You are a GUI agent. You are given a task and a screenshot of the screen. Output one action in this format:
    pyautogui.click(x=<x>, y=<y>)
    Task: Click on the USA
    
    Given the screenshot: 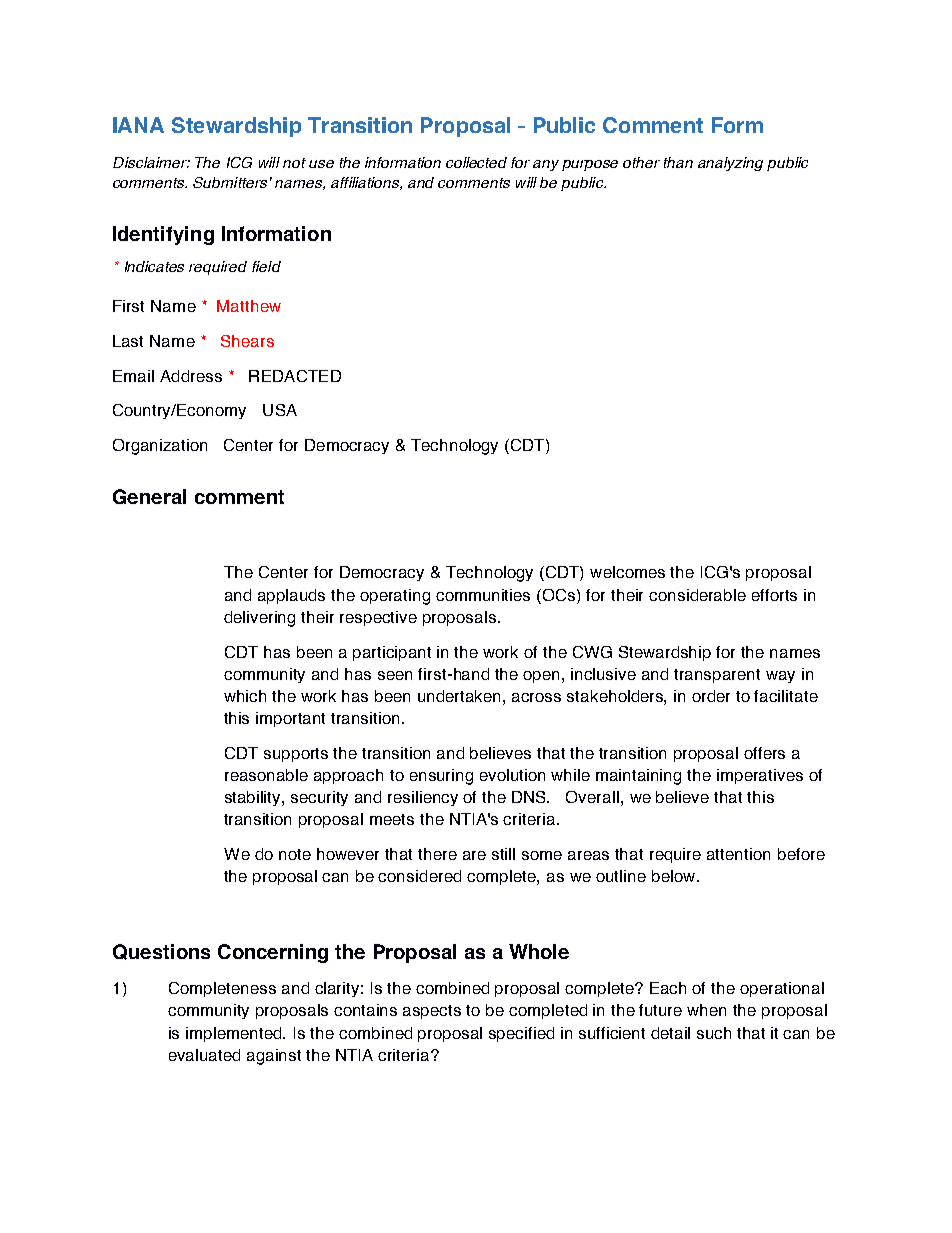 What is the action you would take?
    pyautogui.click(x=280, y=410)
